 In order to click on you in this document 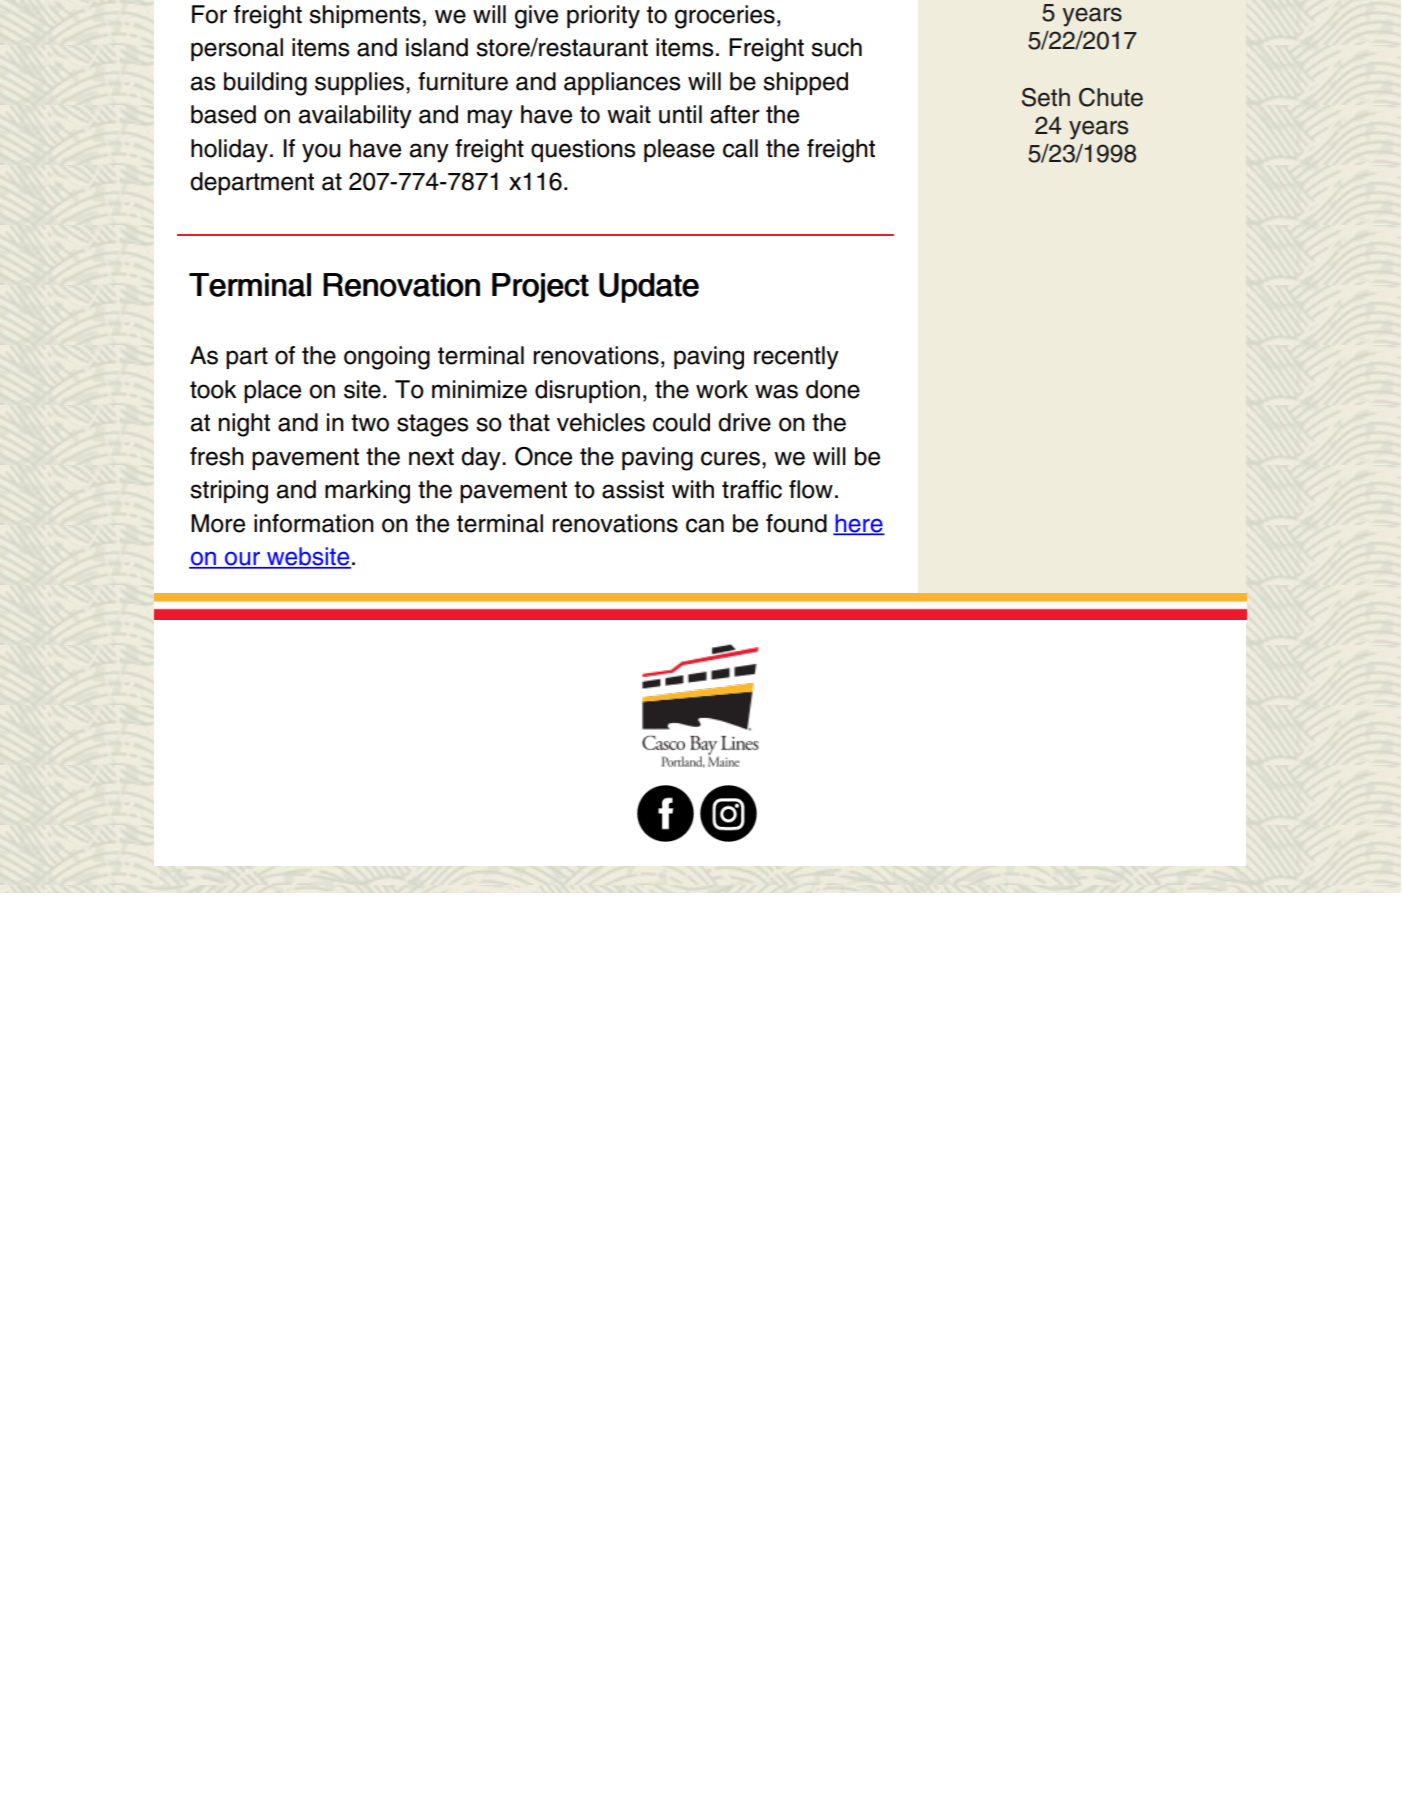, I will do `click(321, 153)`.
